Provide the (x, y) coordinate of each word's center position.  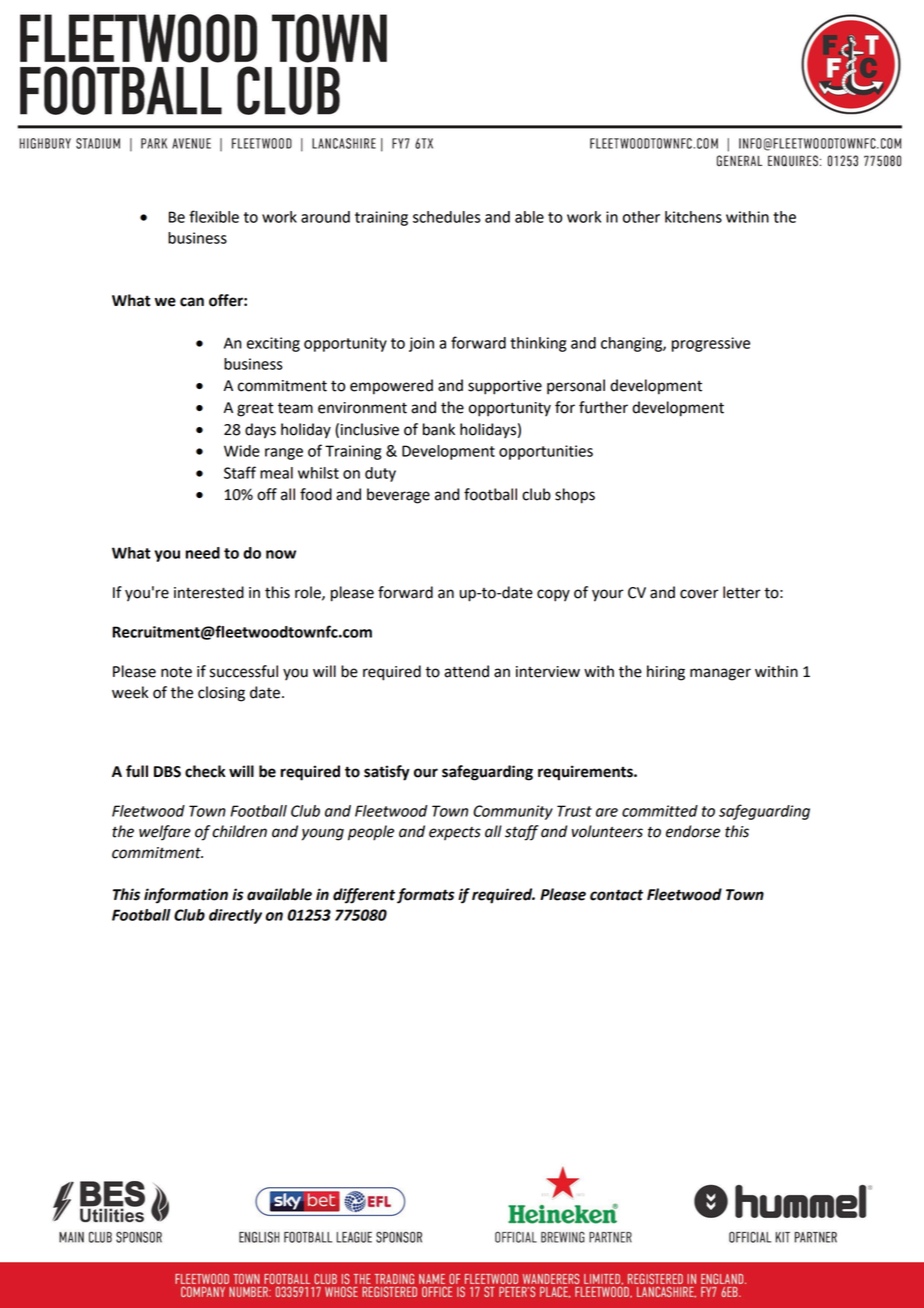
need (203, 553)
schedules (447, 217)
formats (425, 896)
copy (553, 595)
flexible (214, 216)
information (186, 896)
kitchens (693, 217)
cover (699, 594)
